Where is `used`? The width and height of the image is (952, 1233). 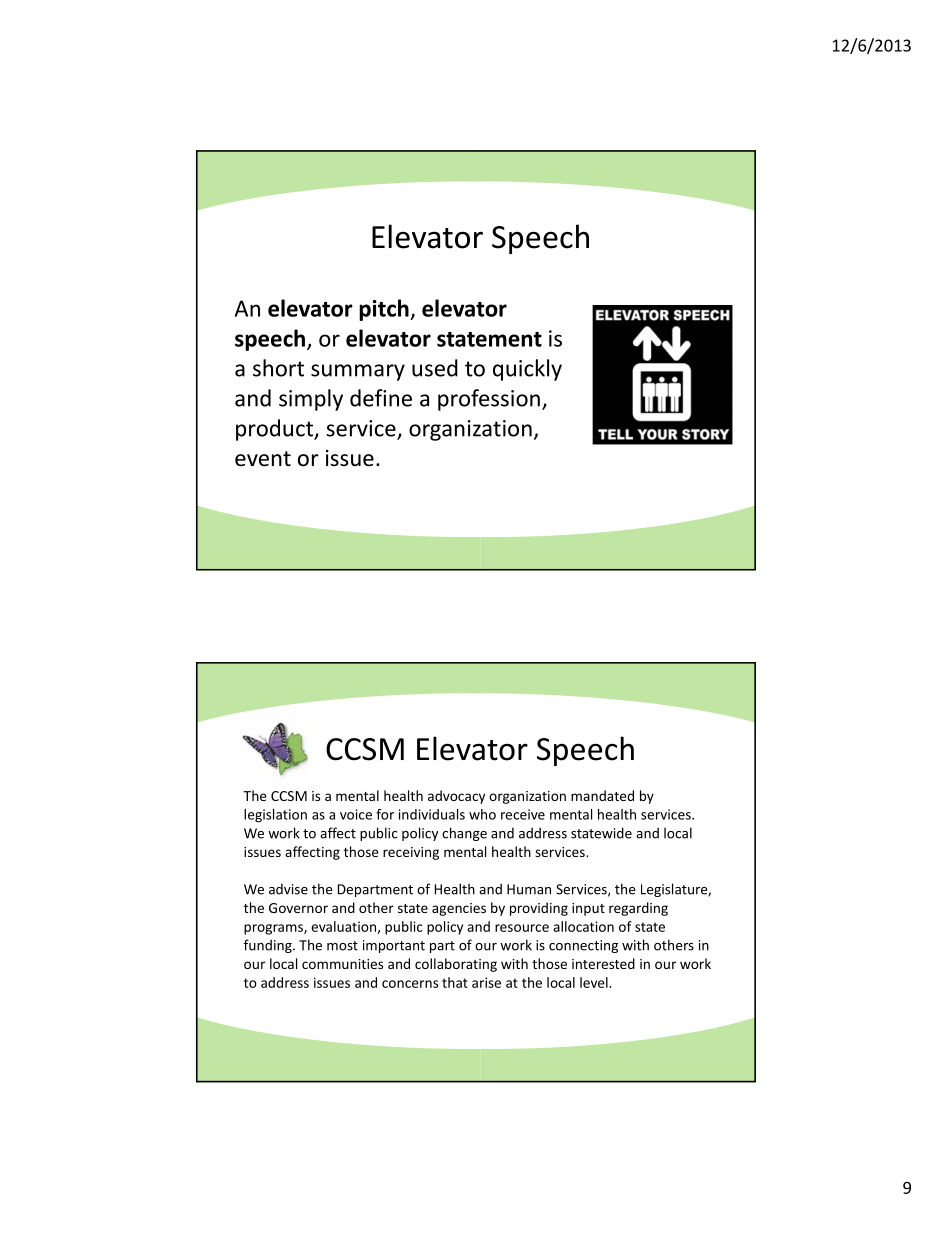 used is located at coordinates (435, 368).
